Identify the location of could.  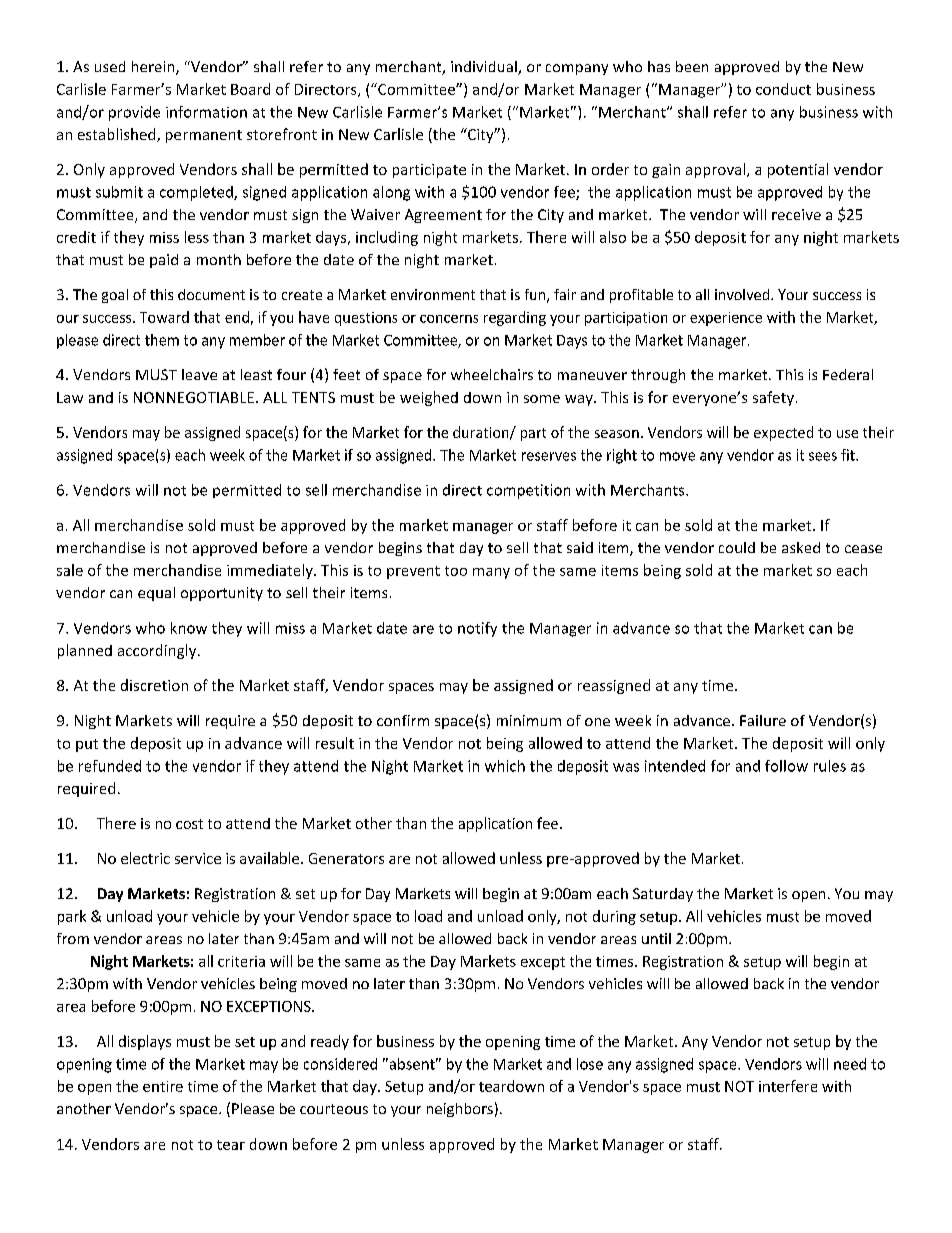
(737, 547).
